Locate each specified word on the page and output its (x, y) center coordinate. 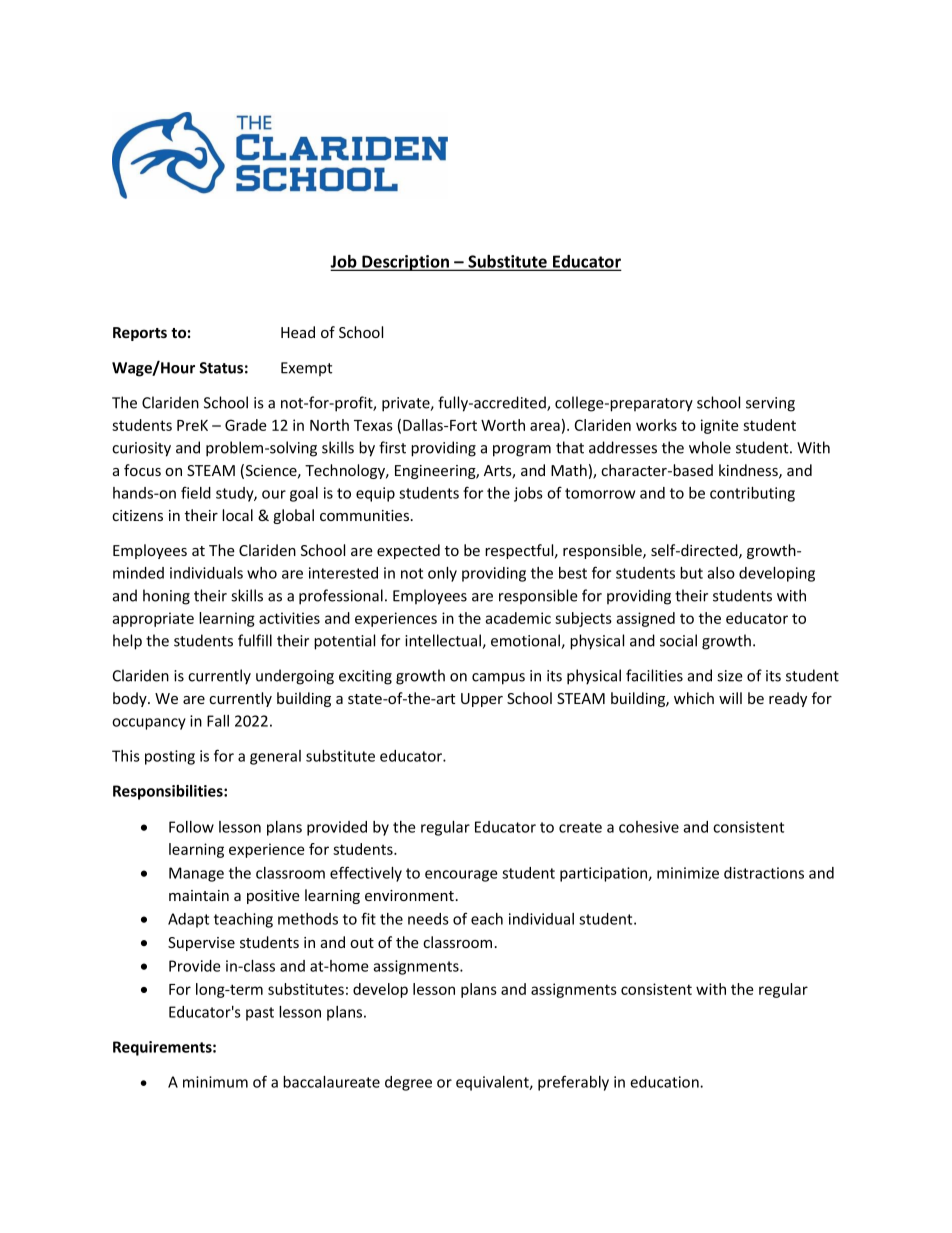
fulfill (255, 640)
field (196, 492)
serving (770, 404)
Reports (140, 334)
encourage (461, 876)
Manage (196, 874)
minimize (688, 873)
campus (498, 679)
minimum (215, 1082)
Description (406, 263)
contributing (752, 494)
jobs (528, 494)
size (730, 676)
